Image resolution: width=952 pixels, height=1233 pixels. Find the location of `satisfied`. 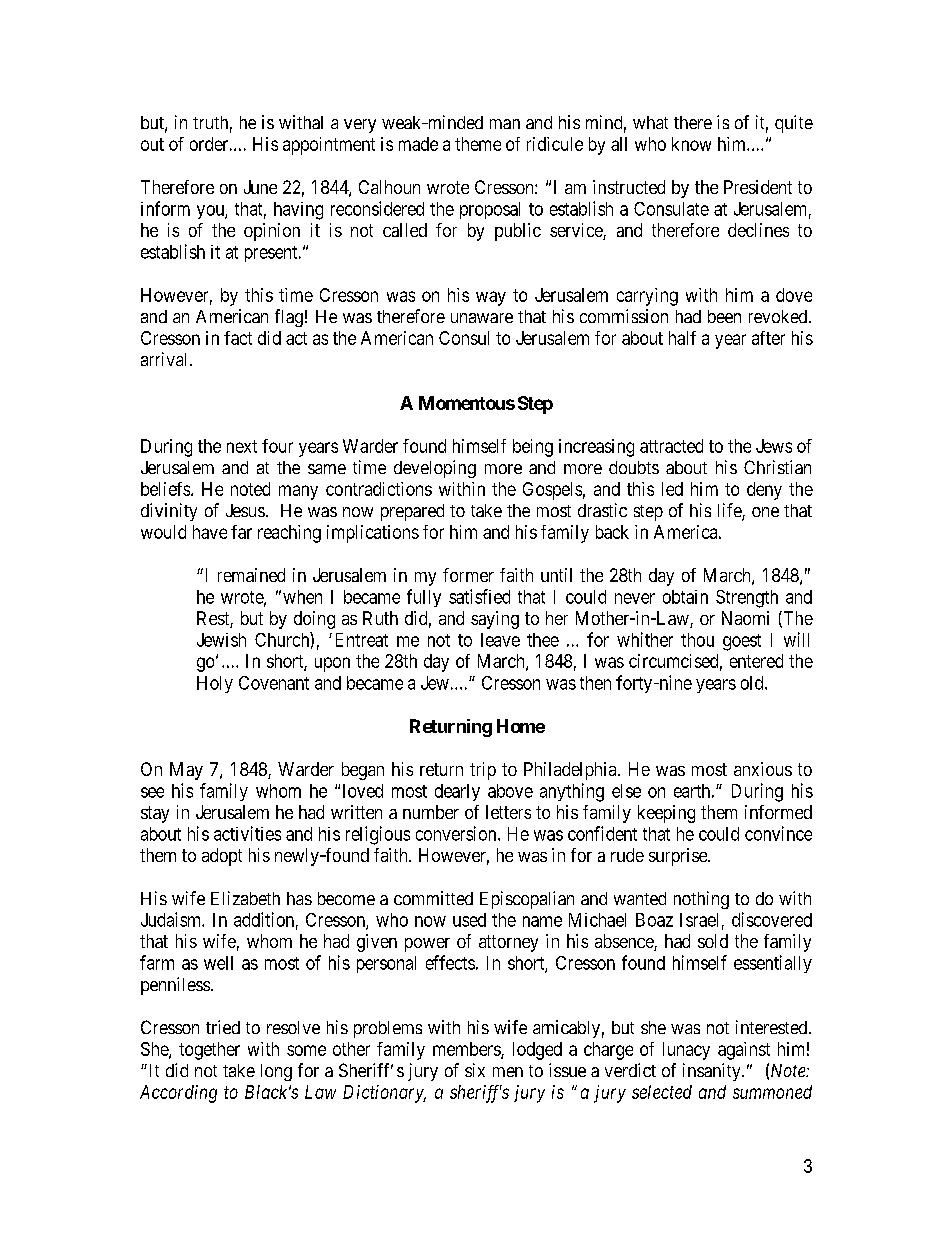

satisfied is located at coordinates (479, 596).
